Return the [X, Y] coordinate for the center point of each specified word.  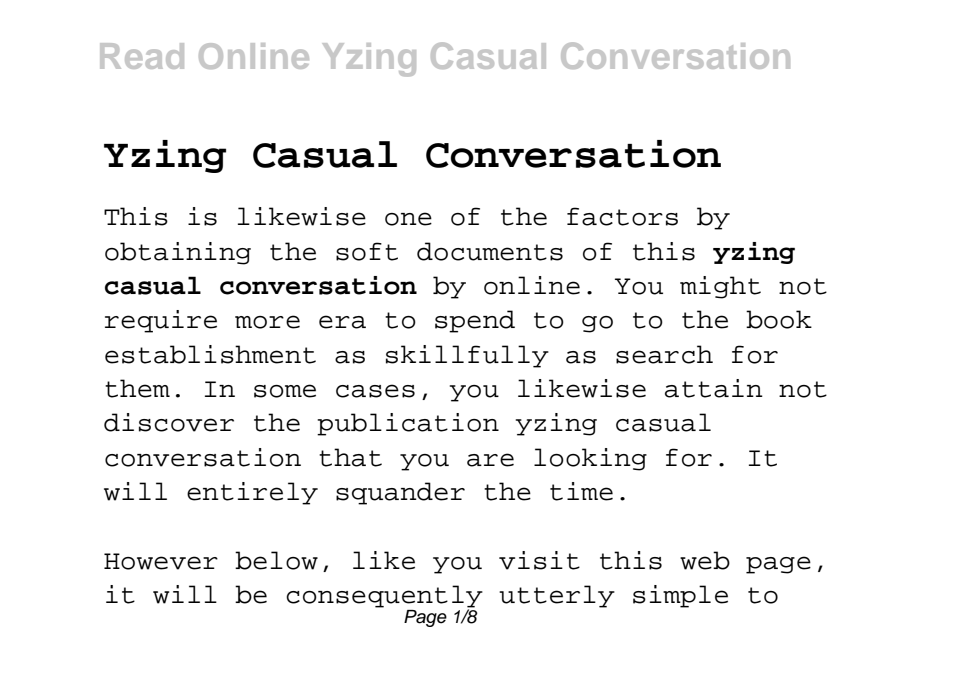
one [408, 219]
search [664, 354]
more [267, 322]
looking [590, 459]
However [161, 561]
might [720, 287]
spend [475, 321]
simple [680, 596]
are [490, 460]
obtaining [178, 253]
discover [169, 422]
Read [142, 56]
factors [622, 216]
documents [490, 251]
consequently [384, 597]
